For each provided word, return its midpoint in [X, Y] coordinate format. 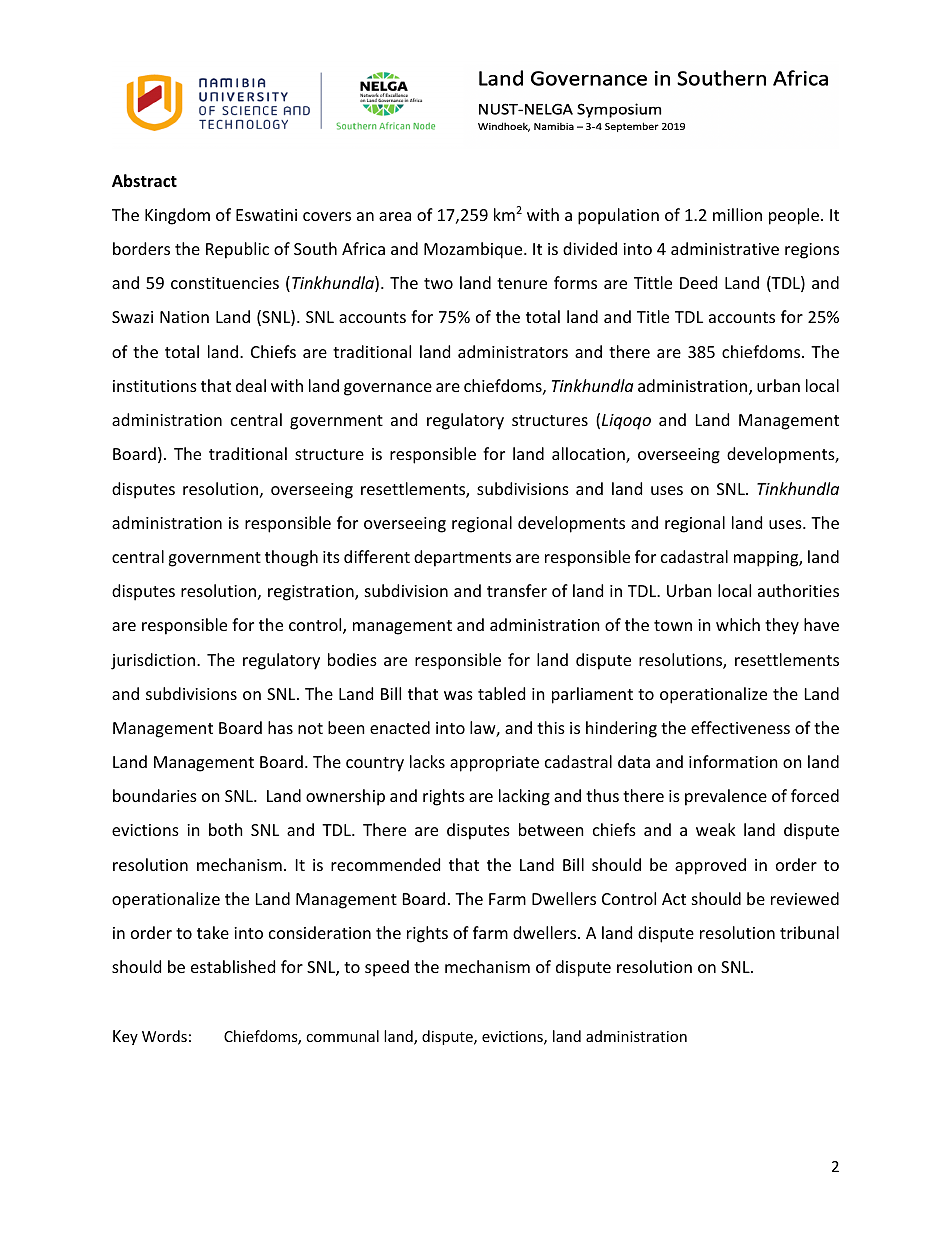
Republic [237, 250]
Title [653, 316]
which [738, 624]
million [737, 214]
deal [251, 385]
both [226, 829]
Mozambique [474, 250]
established [233, 966]
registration [312, 593]
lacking [524, 797]
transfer [517, 590]
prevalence [726, 797]
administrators [513, 351]
